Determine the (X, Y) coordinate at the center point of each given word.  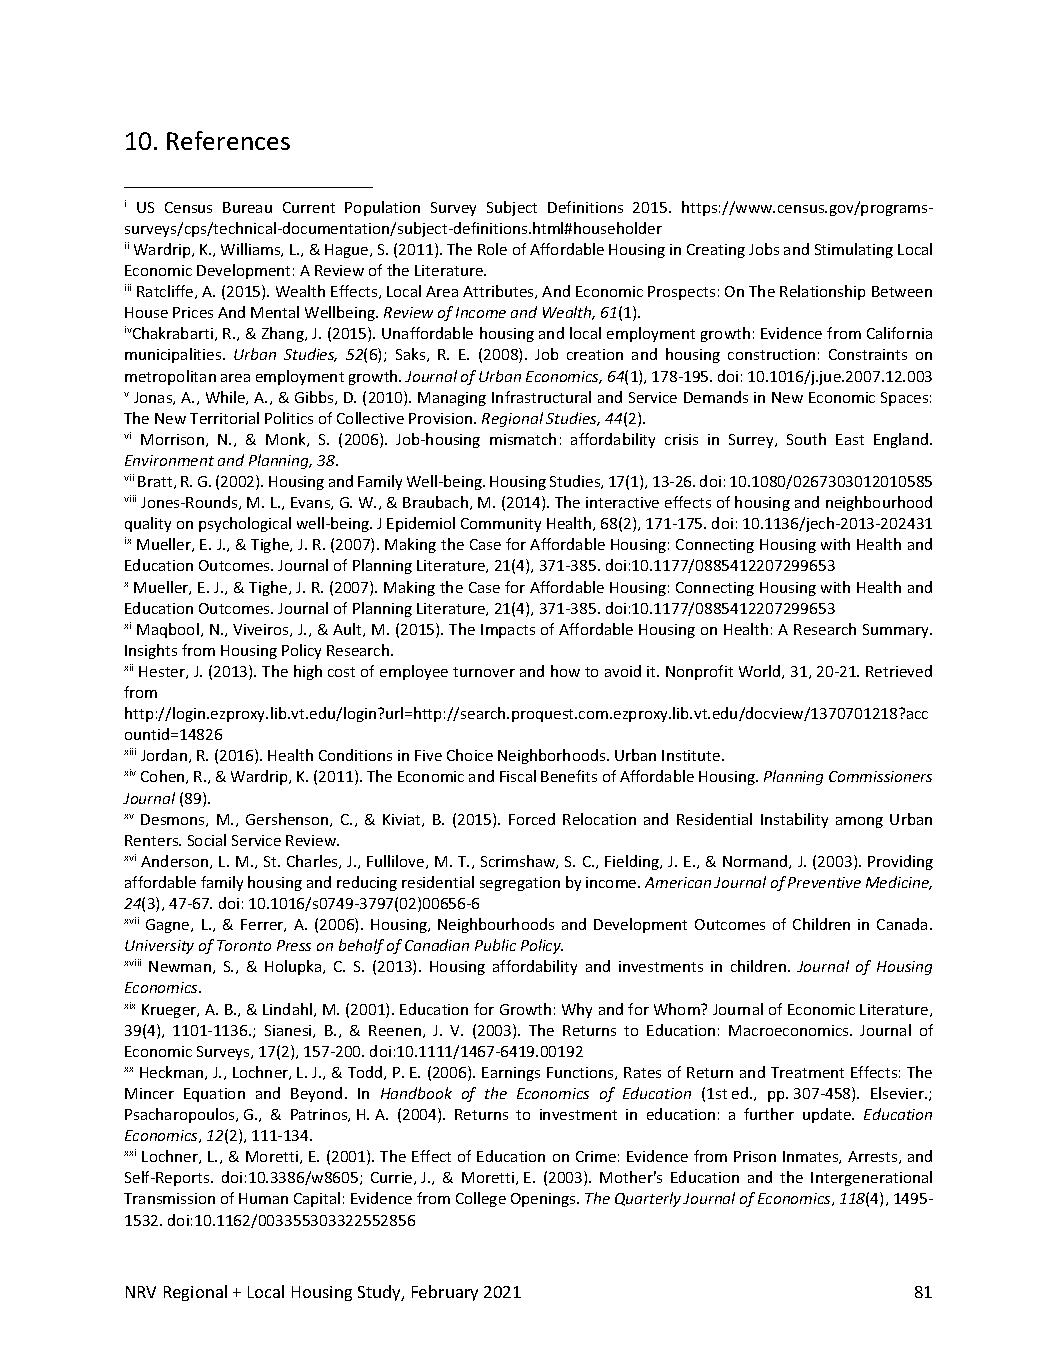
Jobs (764, 249)
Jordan (164, 755)
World (761, 672)
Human (263, 1198)
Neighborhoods (553, 756)
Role (492, 249)
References (228, 140)
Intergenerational (871, 1178)
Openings (544, 1200)
